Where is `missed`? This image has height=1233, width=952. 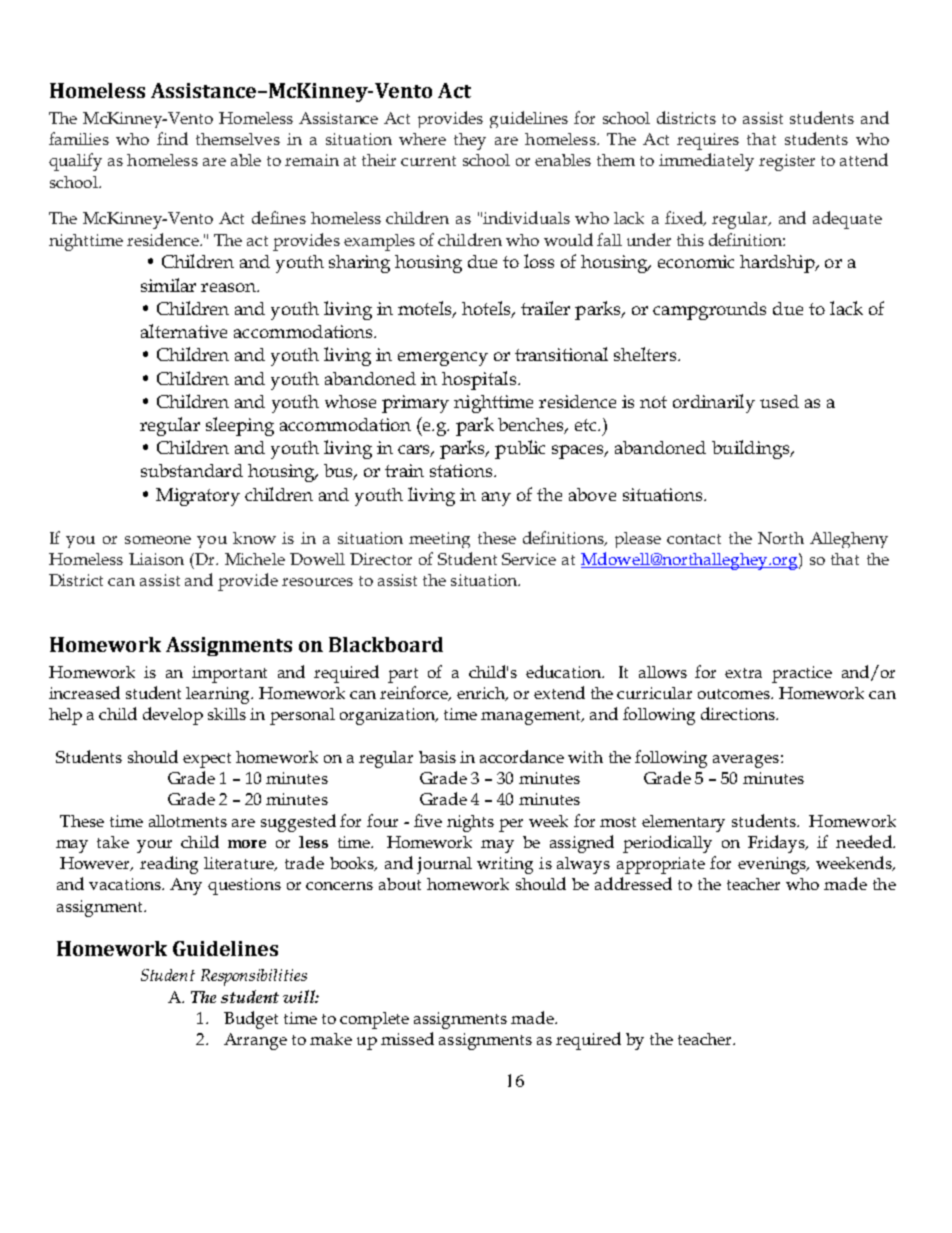
missed is located at coordinates (407, 1038).
